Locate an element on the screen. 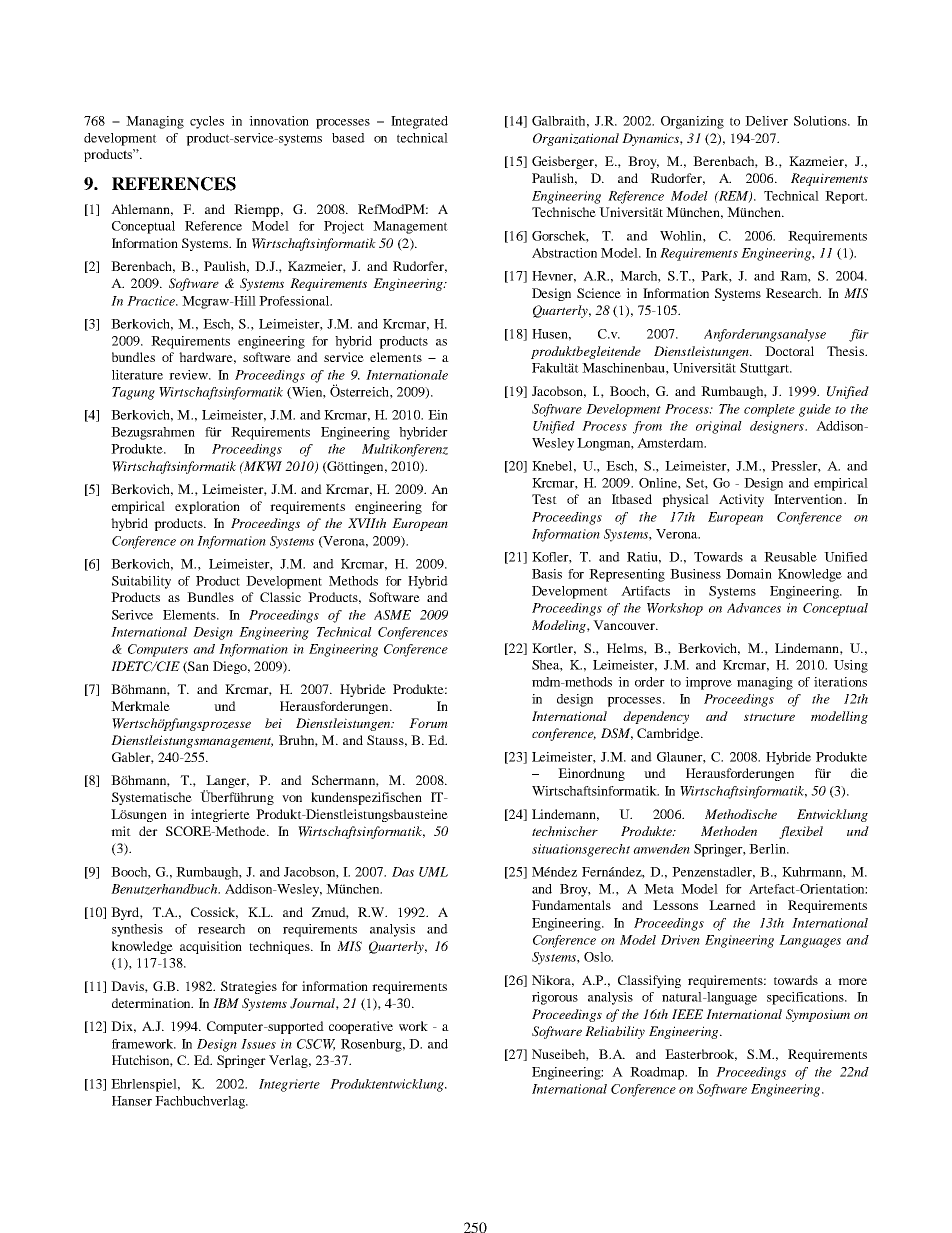 The height and width of the screenshot is (1233, 952). Issues is located at coordinates (258, 1044).
